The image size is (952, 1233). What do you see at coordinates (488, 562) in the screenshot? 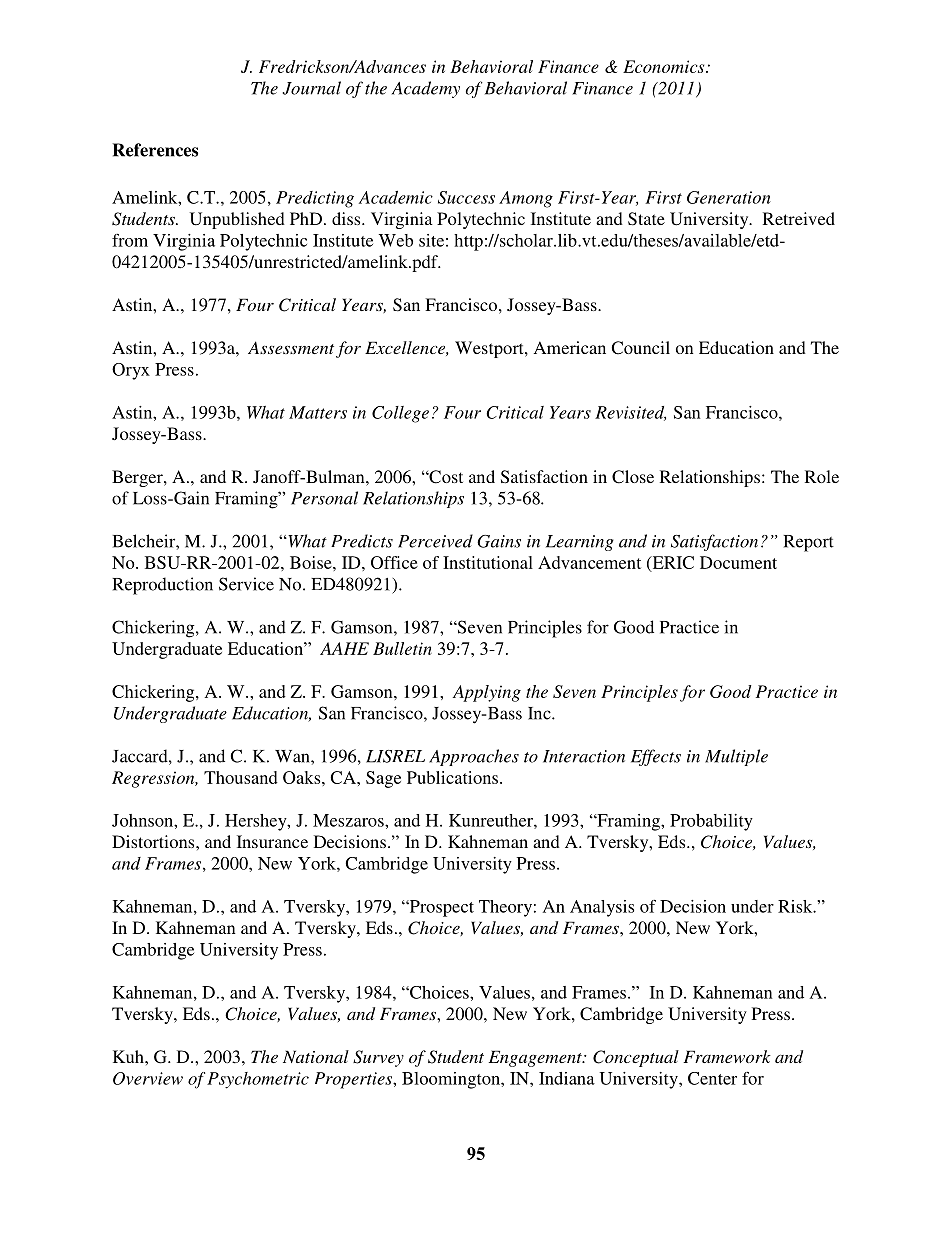
I see `Institutional` at bounding box center [488, 562].
